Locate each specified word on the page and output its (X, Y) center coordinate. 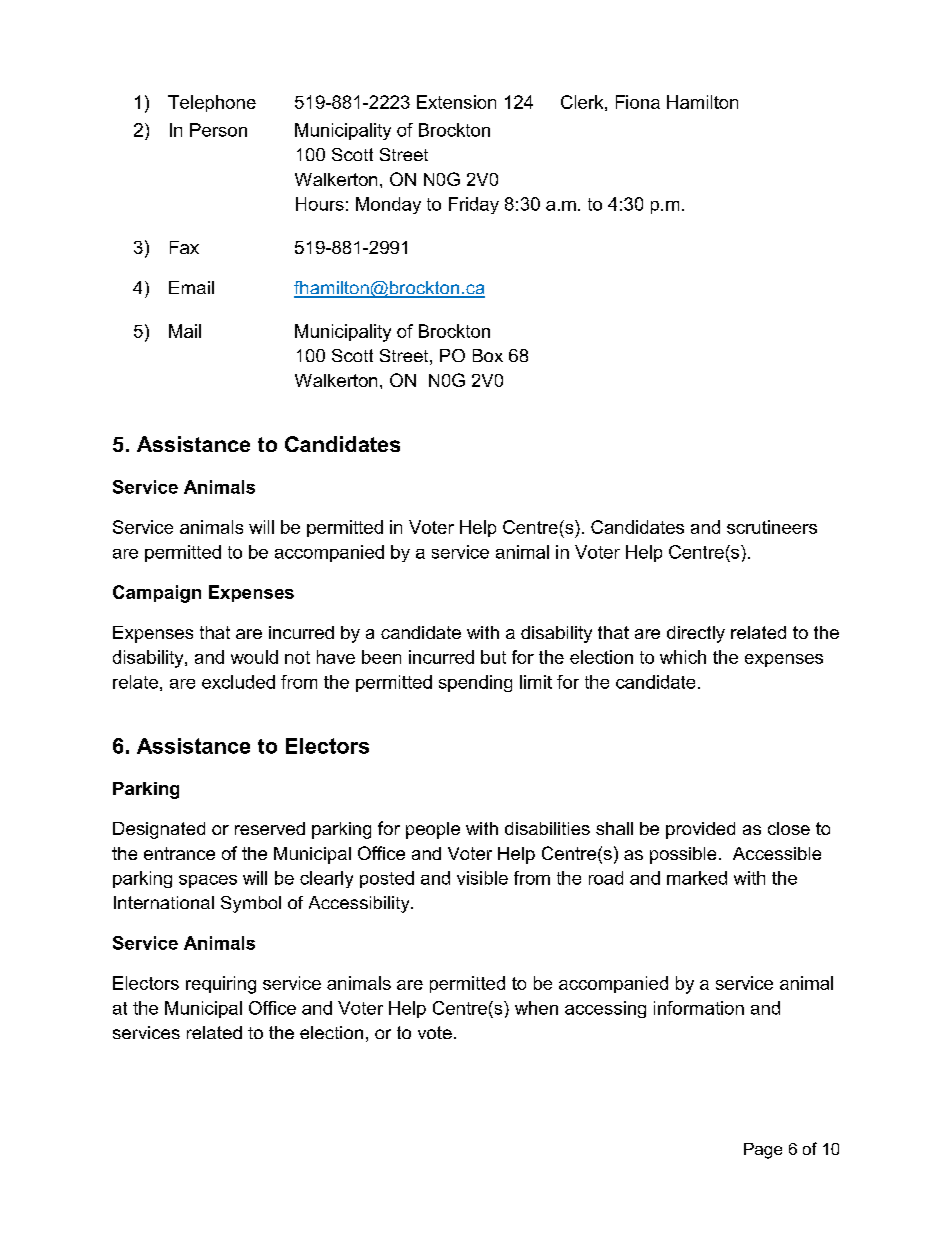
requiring (221, 985)
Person (218, 130)
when (536, 1008)
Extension (456, 102)
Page (763, 1151)
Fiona (638, 102)
